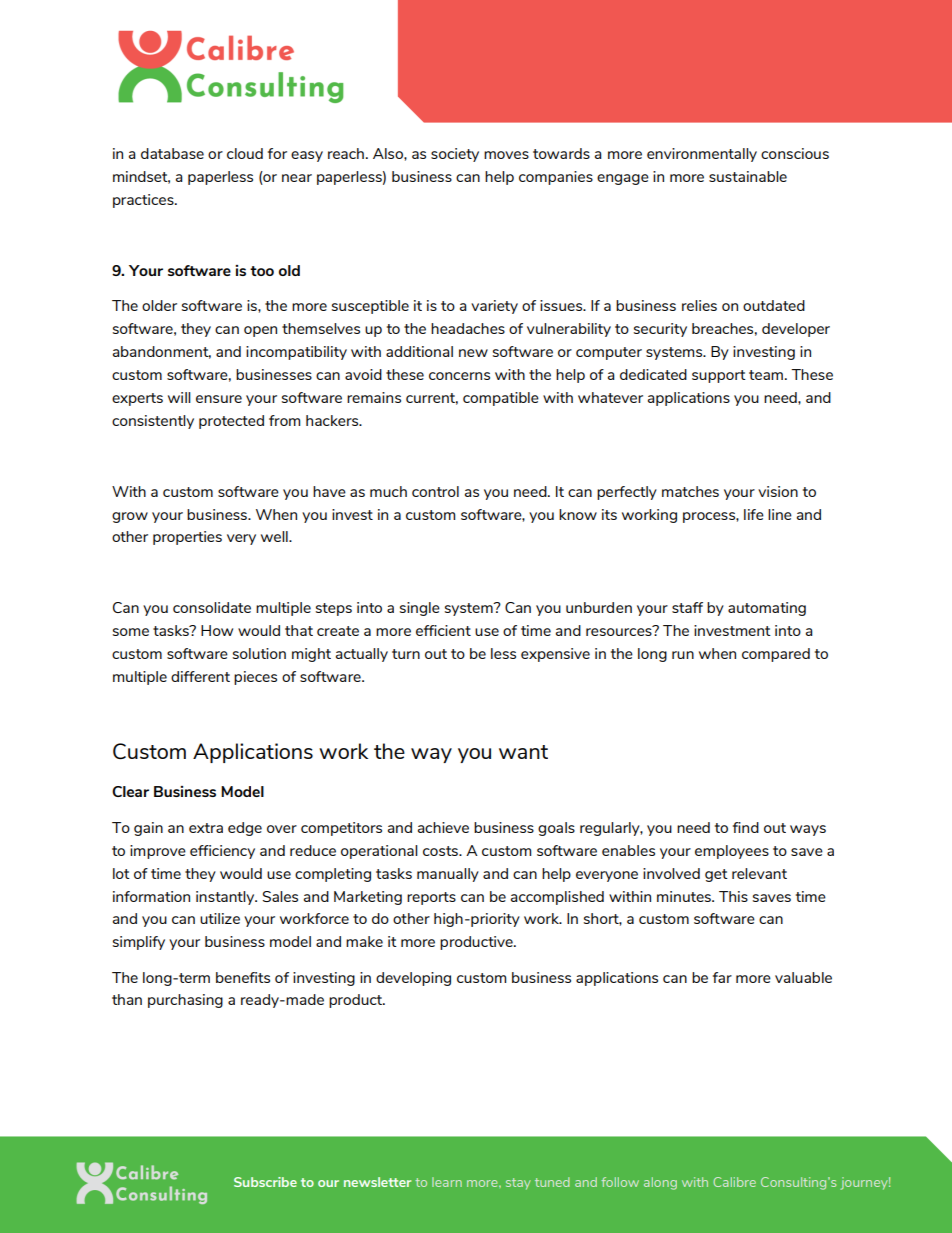 The image size is (952, 1233). What do you see at coordinates (754, 514) in the image?
I see `life` at bounding box center [754, 514].
